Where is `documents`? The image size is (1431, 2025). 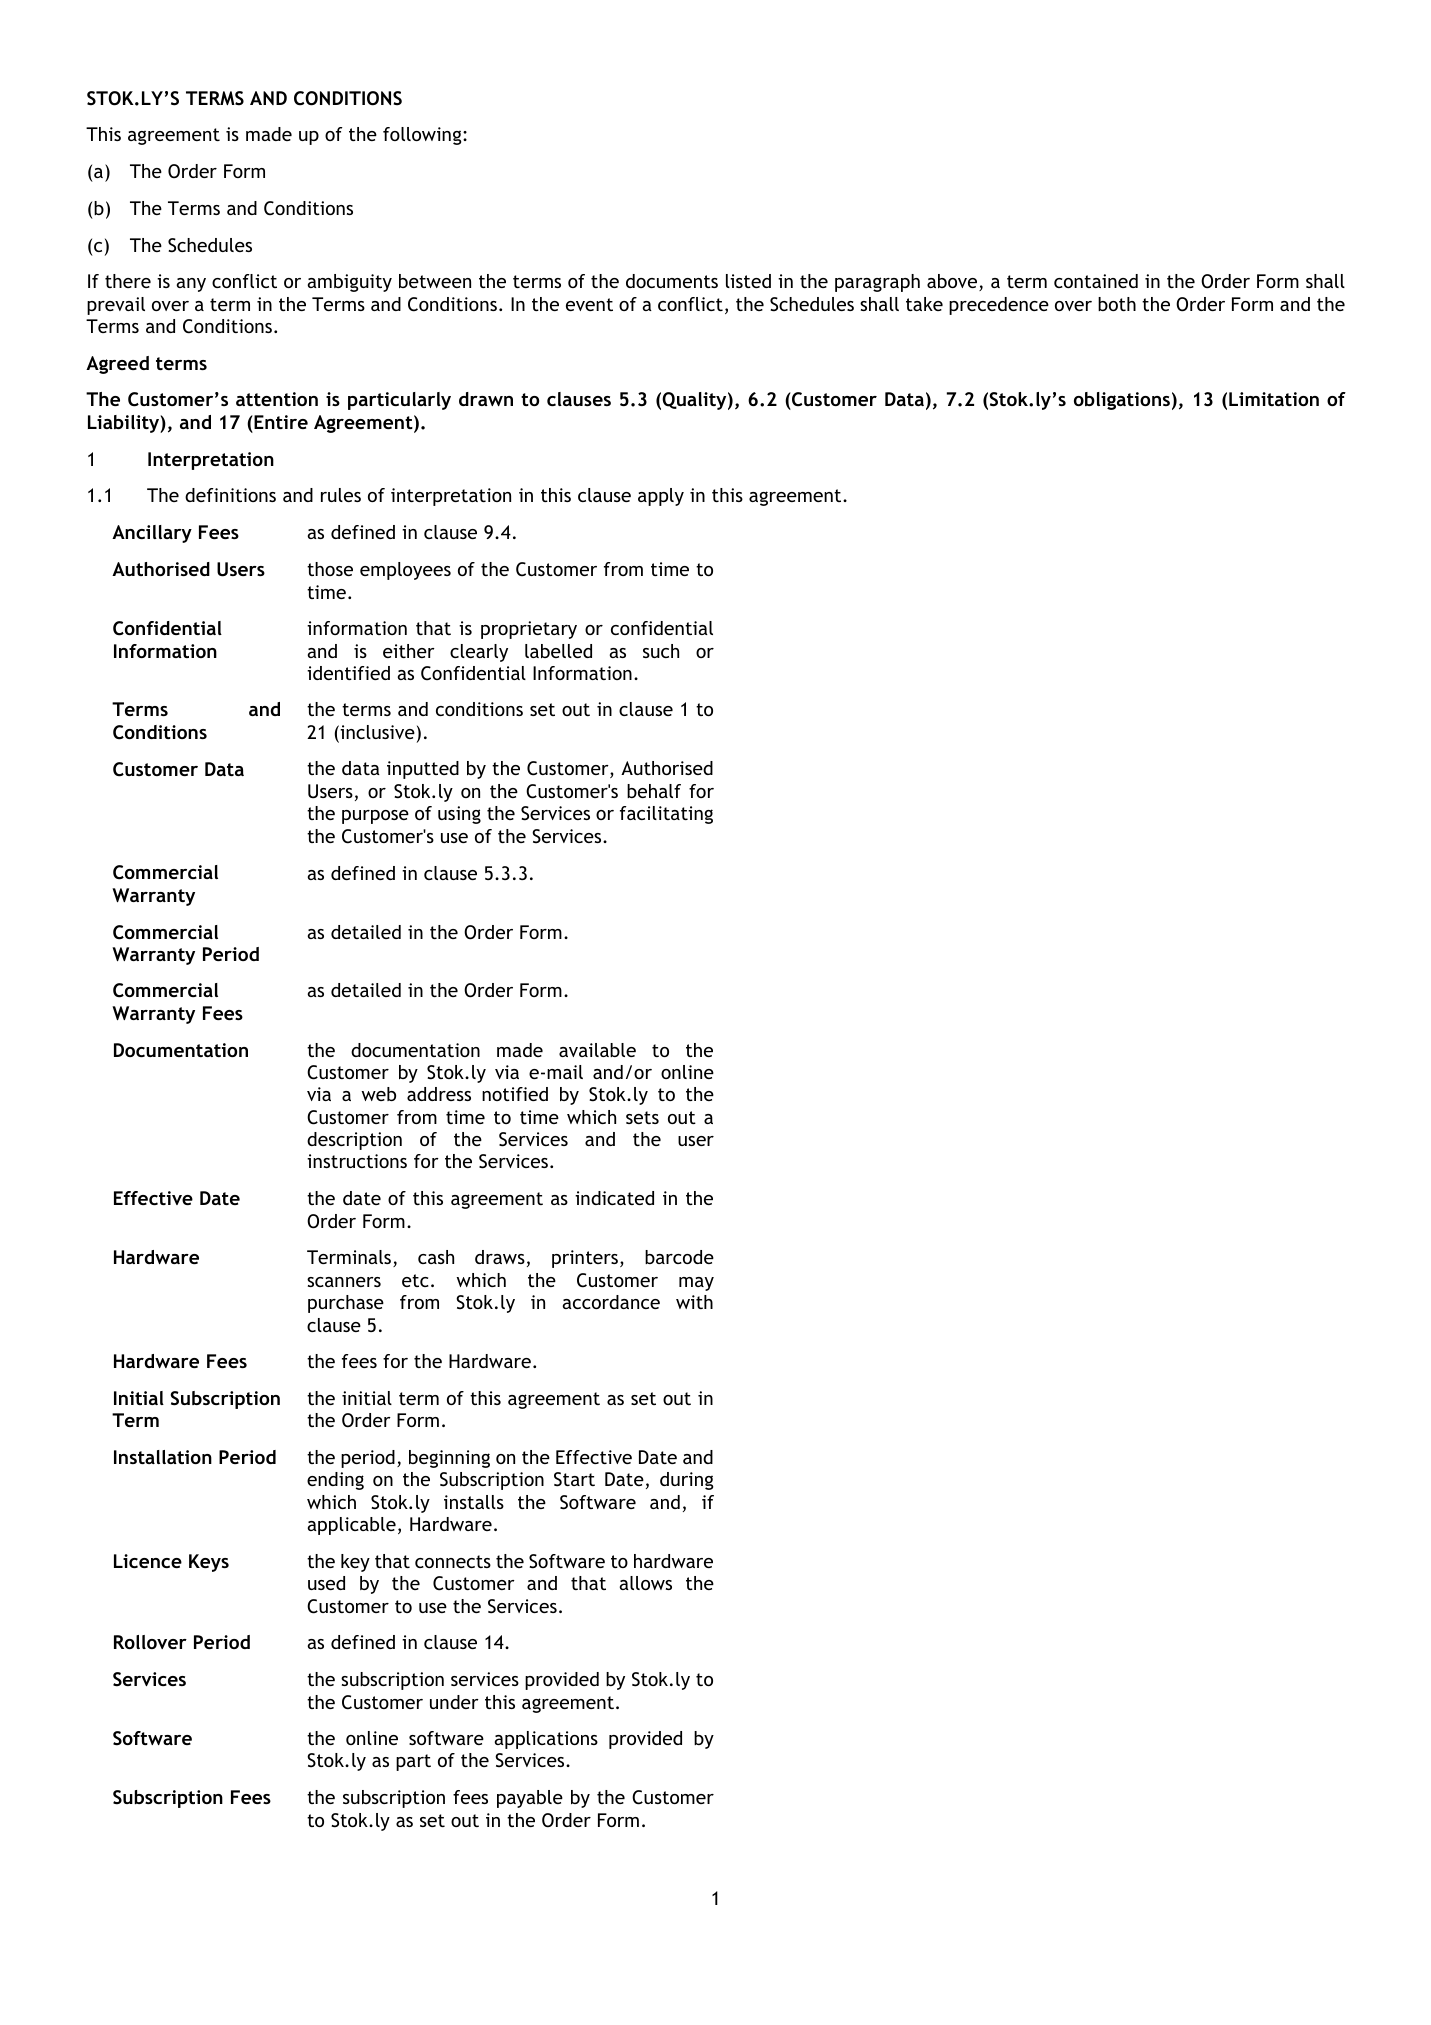 documents is located at coordinates (672, 281).
